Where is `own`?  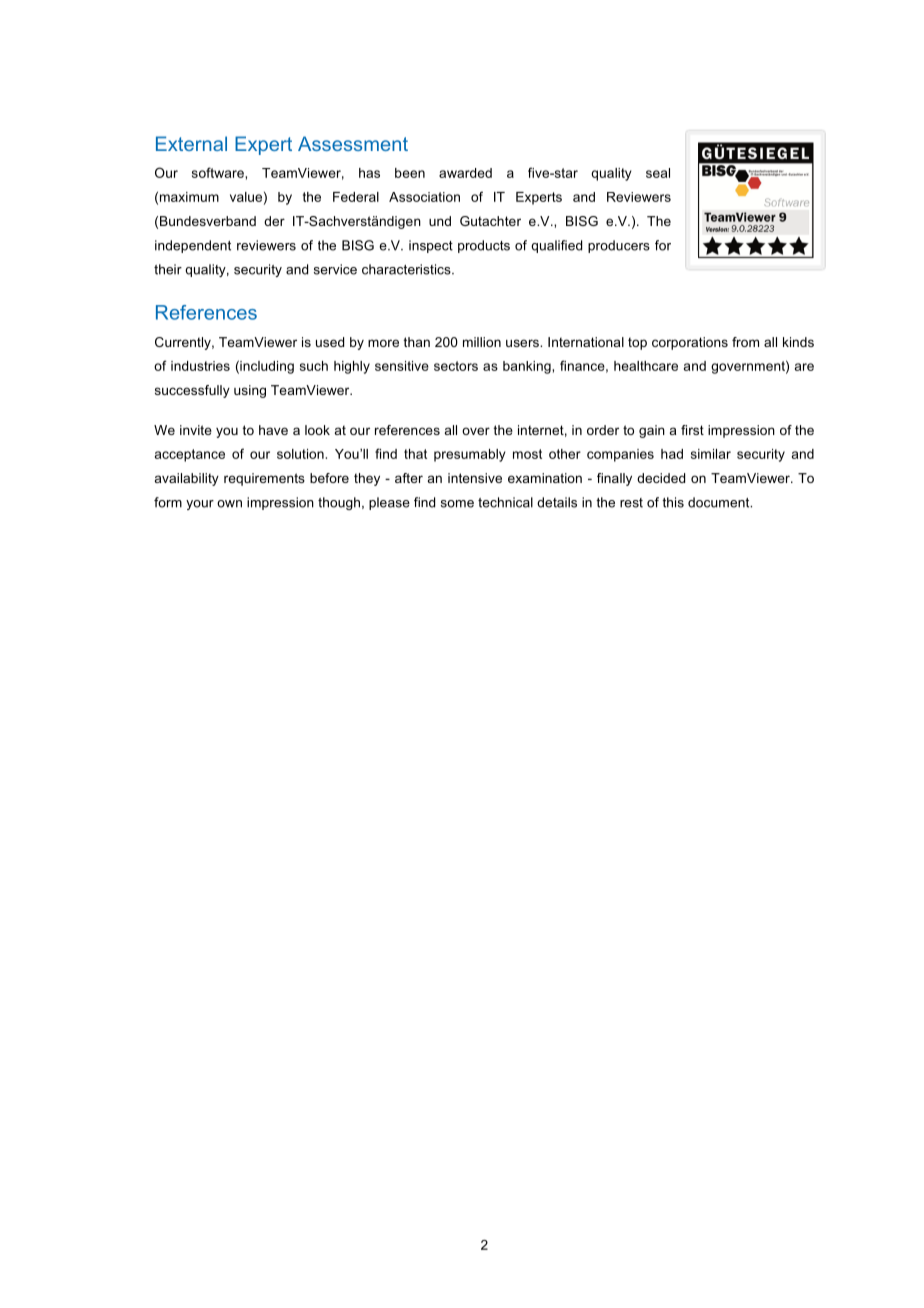
own is located at coordinates (229, 504).
